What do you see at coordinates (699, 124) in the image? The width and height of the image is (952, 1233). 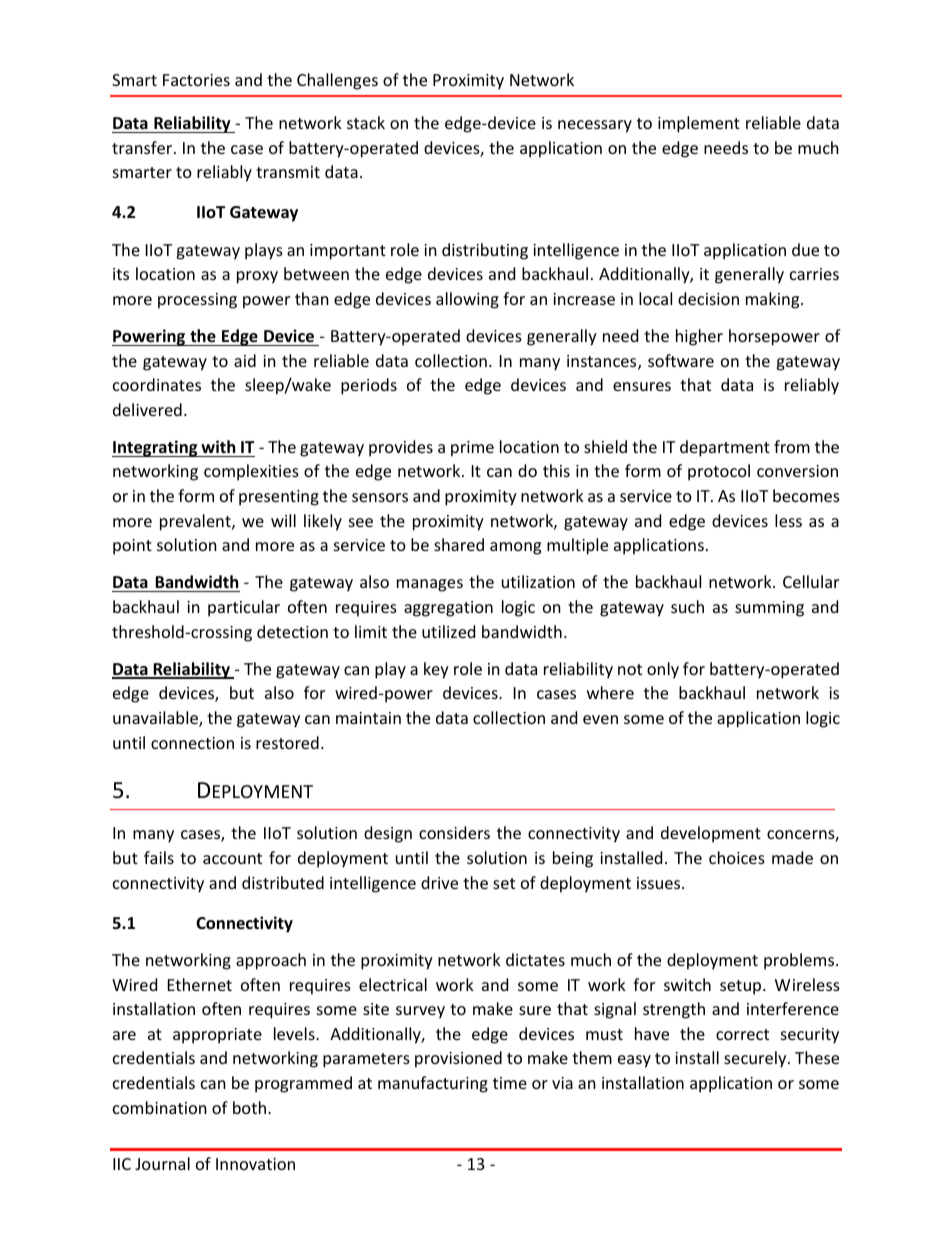 I see `implement` at bounding box center [699, 124].
